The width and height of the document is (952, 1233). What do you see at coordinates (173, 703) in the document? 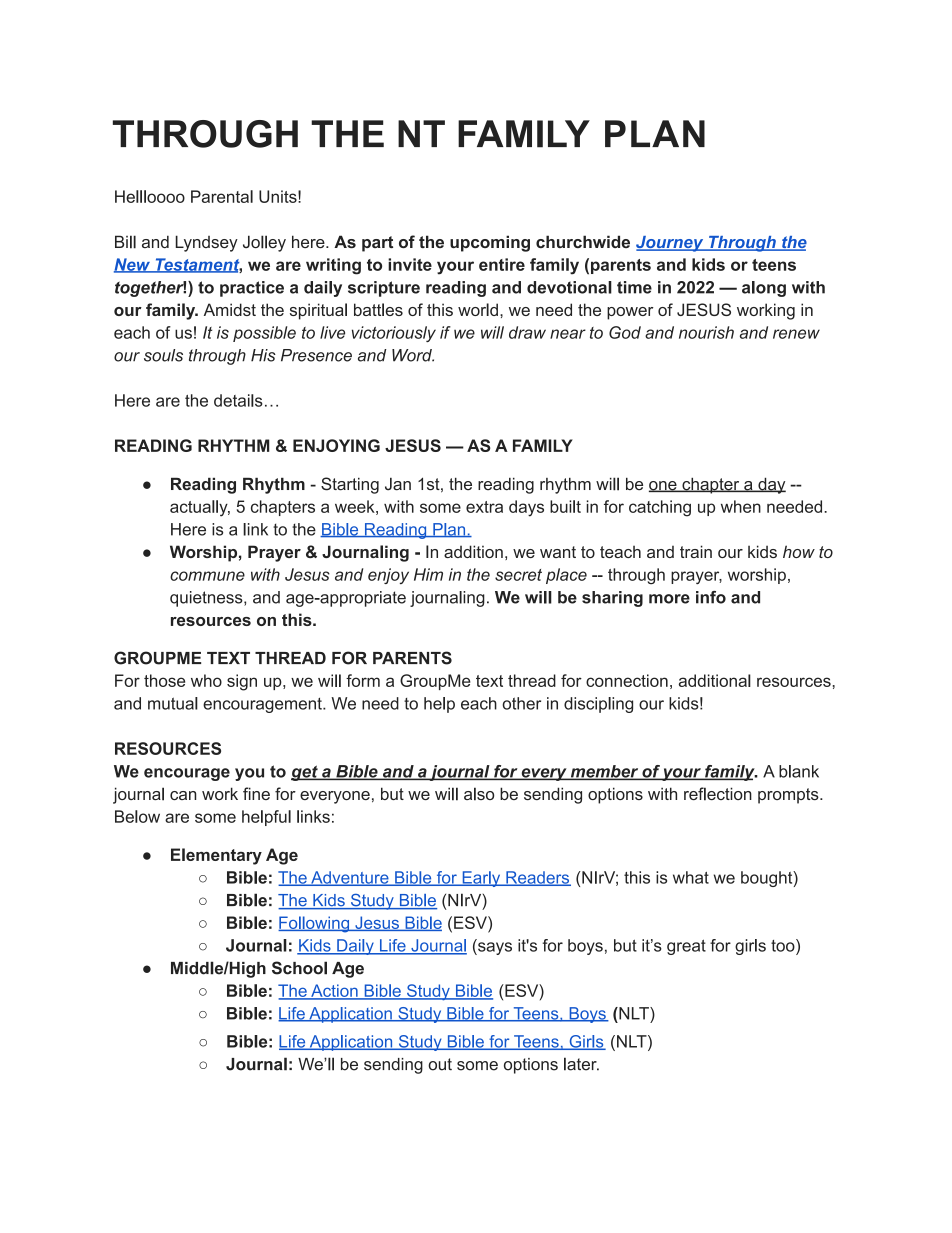
I see `mutual` at bounding box center [173, 703].
